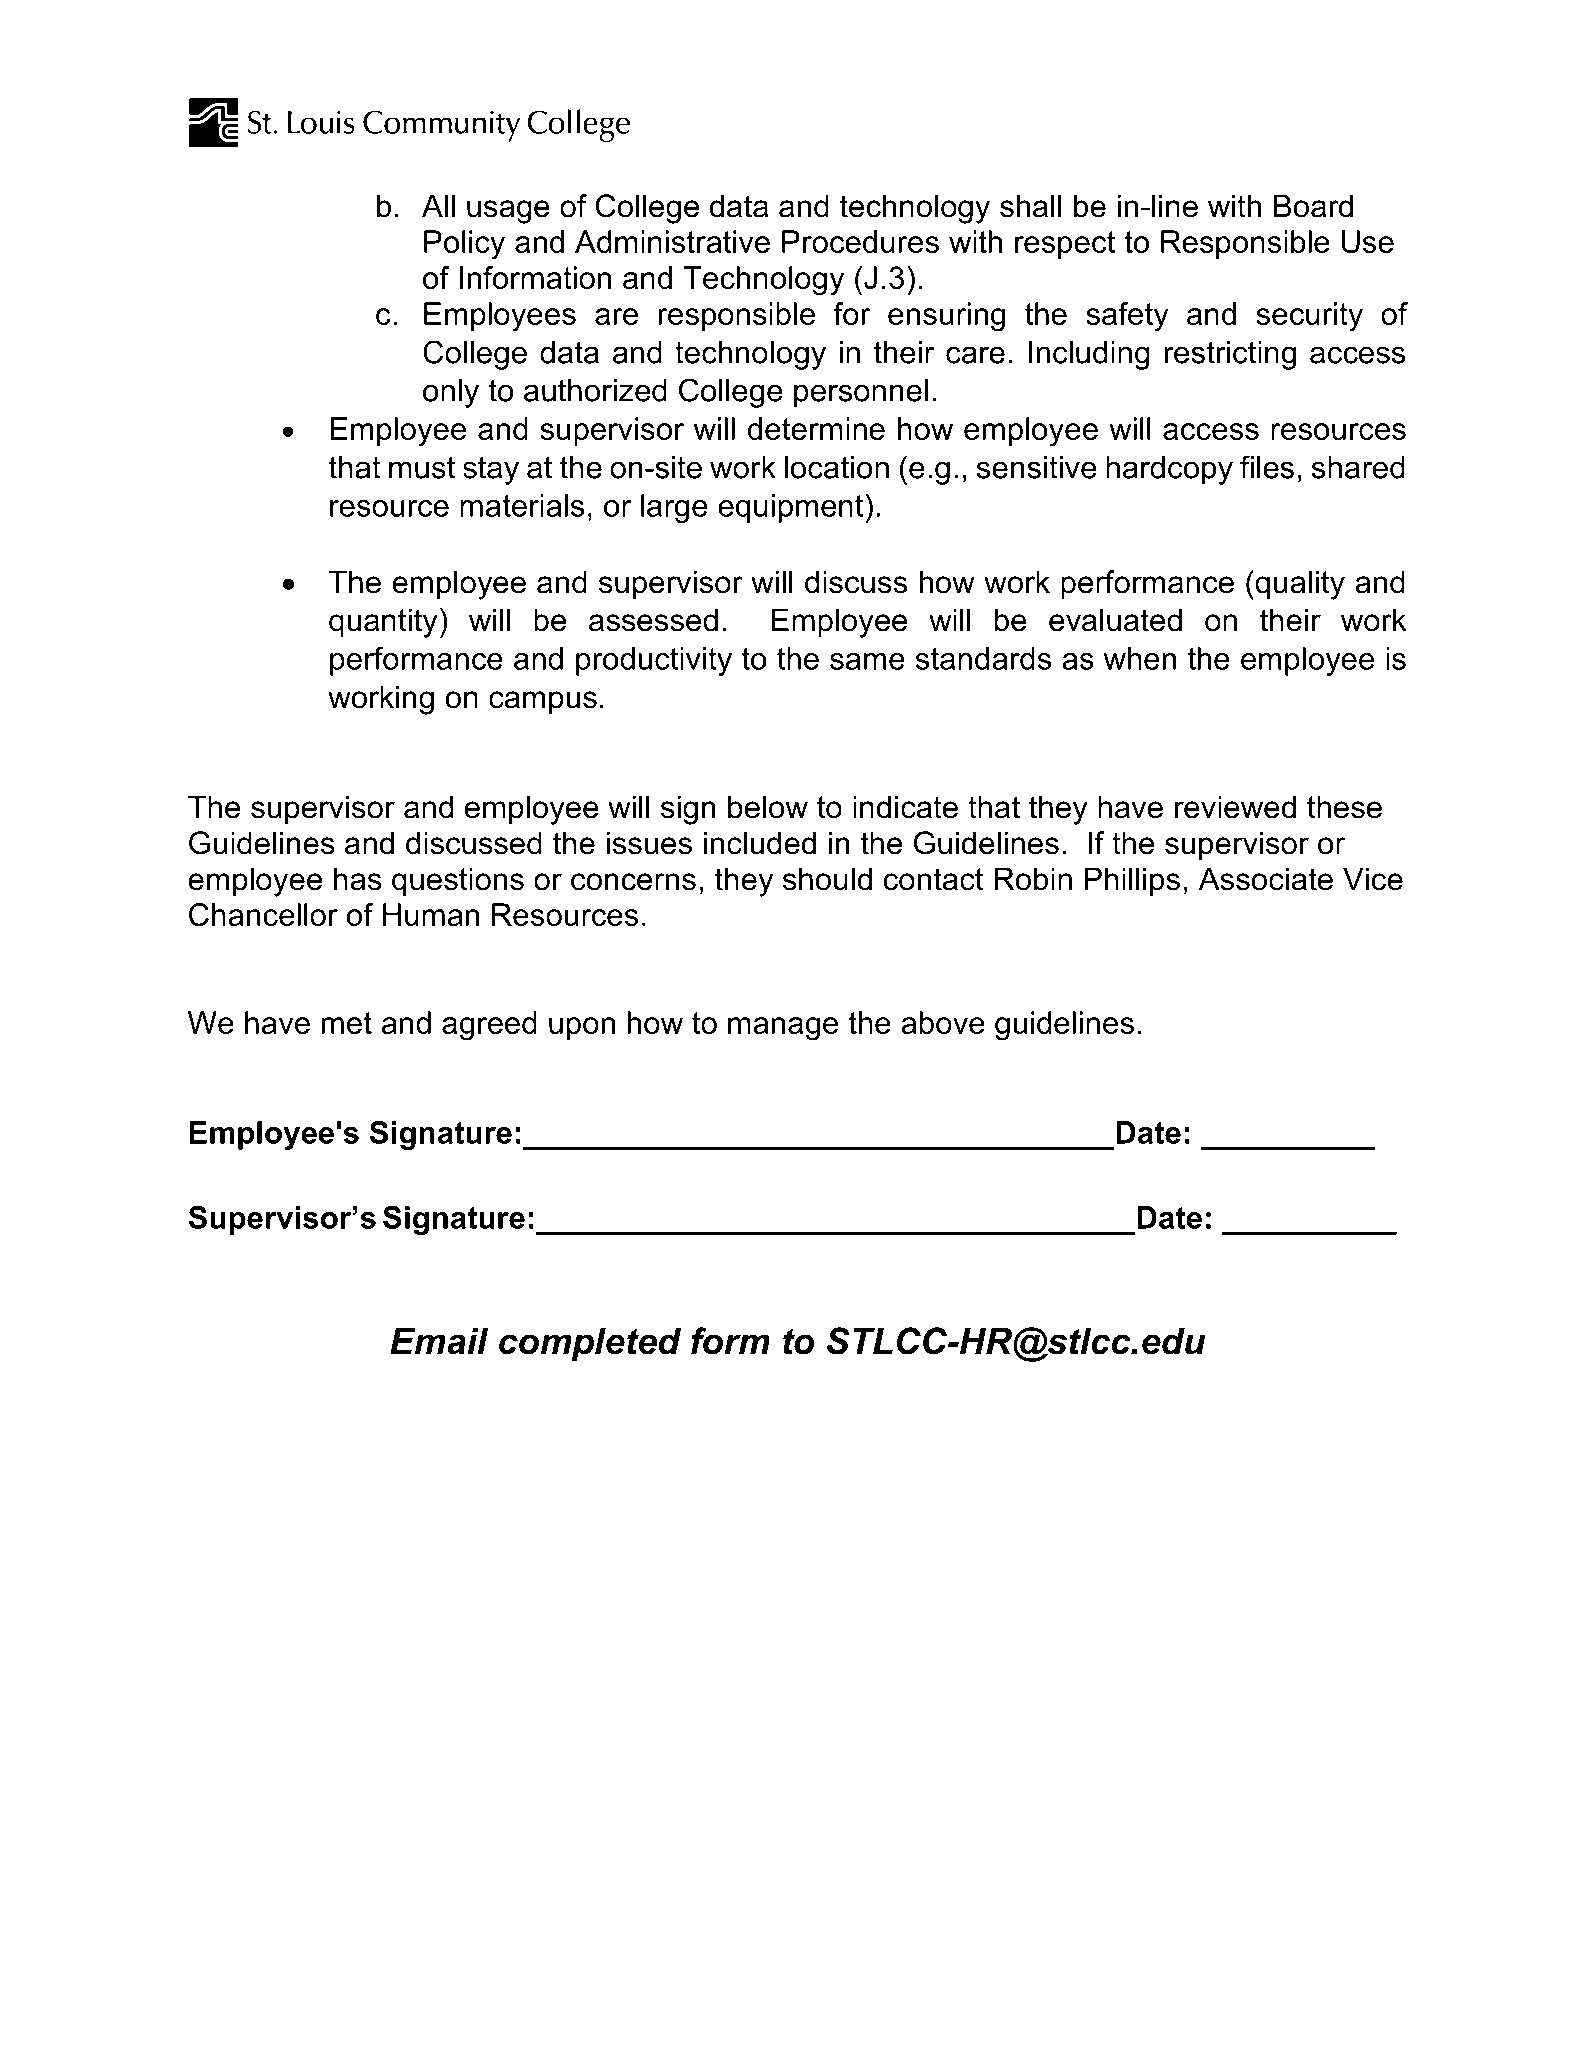 The height and width of the screenshot is (2063, 1594). What do you see at coordinates (1313, 206) in the screenshot?
I see `Board` at bounding box center [1313, 206].
